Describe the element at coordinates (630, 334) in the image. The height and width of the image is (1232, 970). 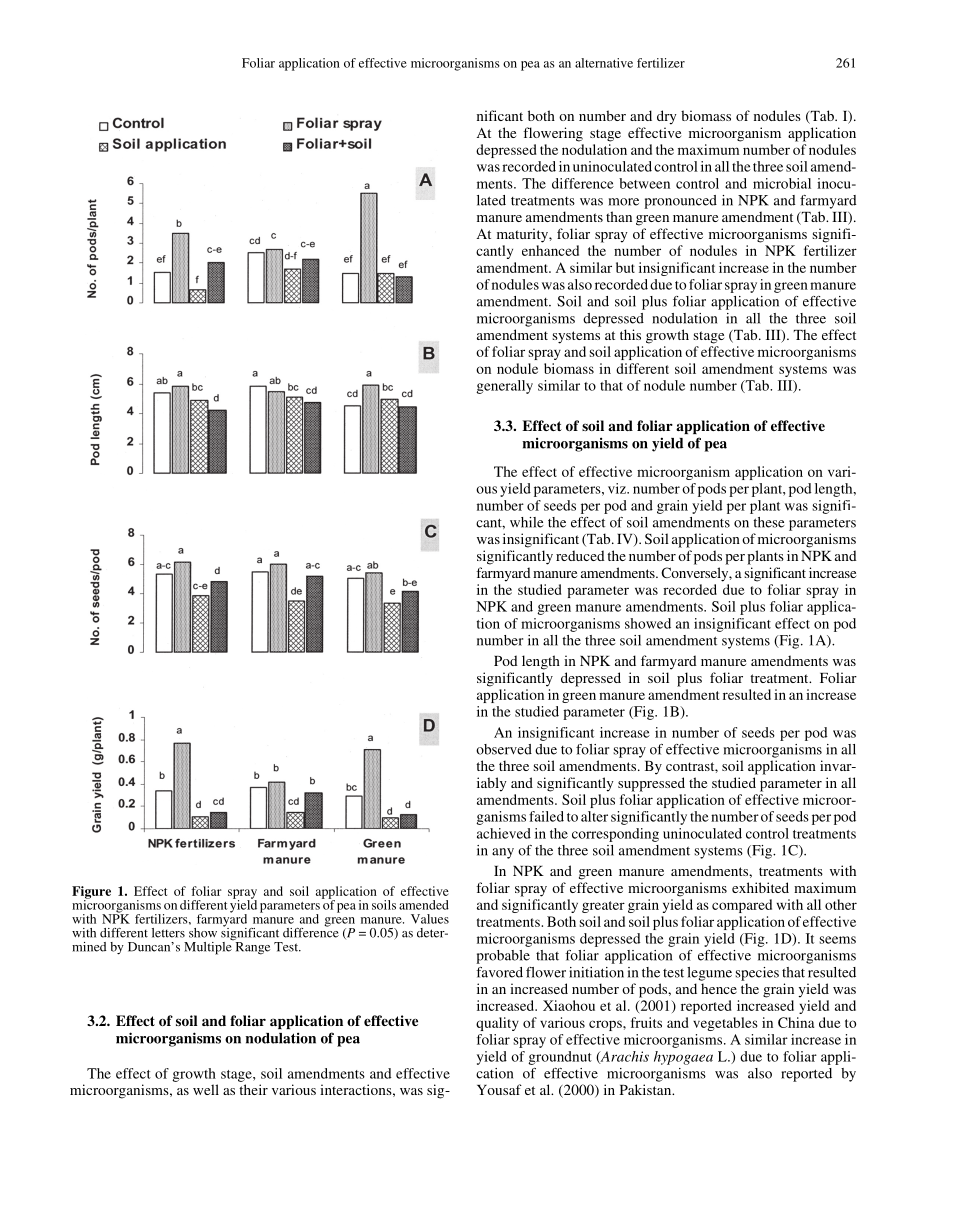
I see `this` at that location.
